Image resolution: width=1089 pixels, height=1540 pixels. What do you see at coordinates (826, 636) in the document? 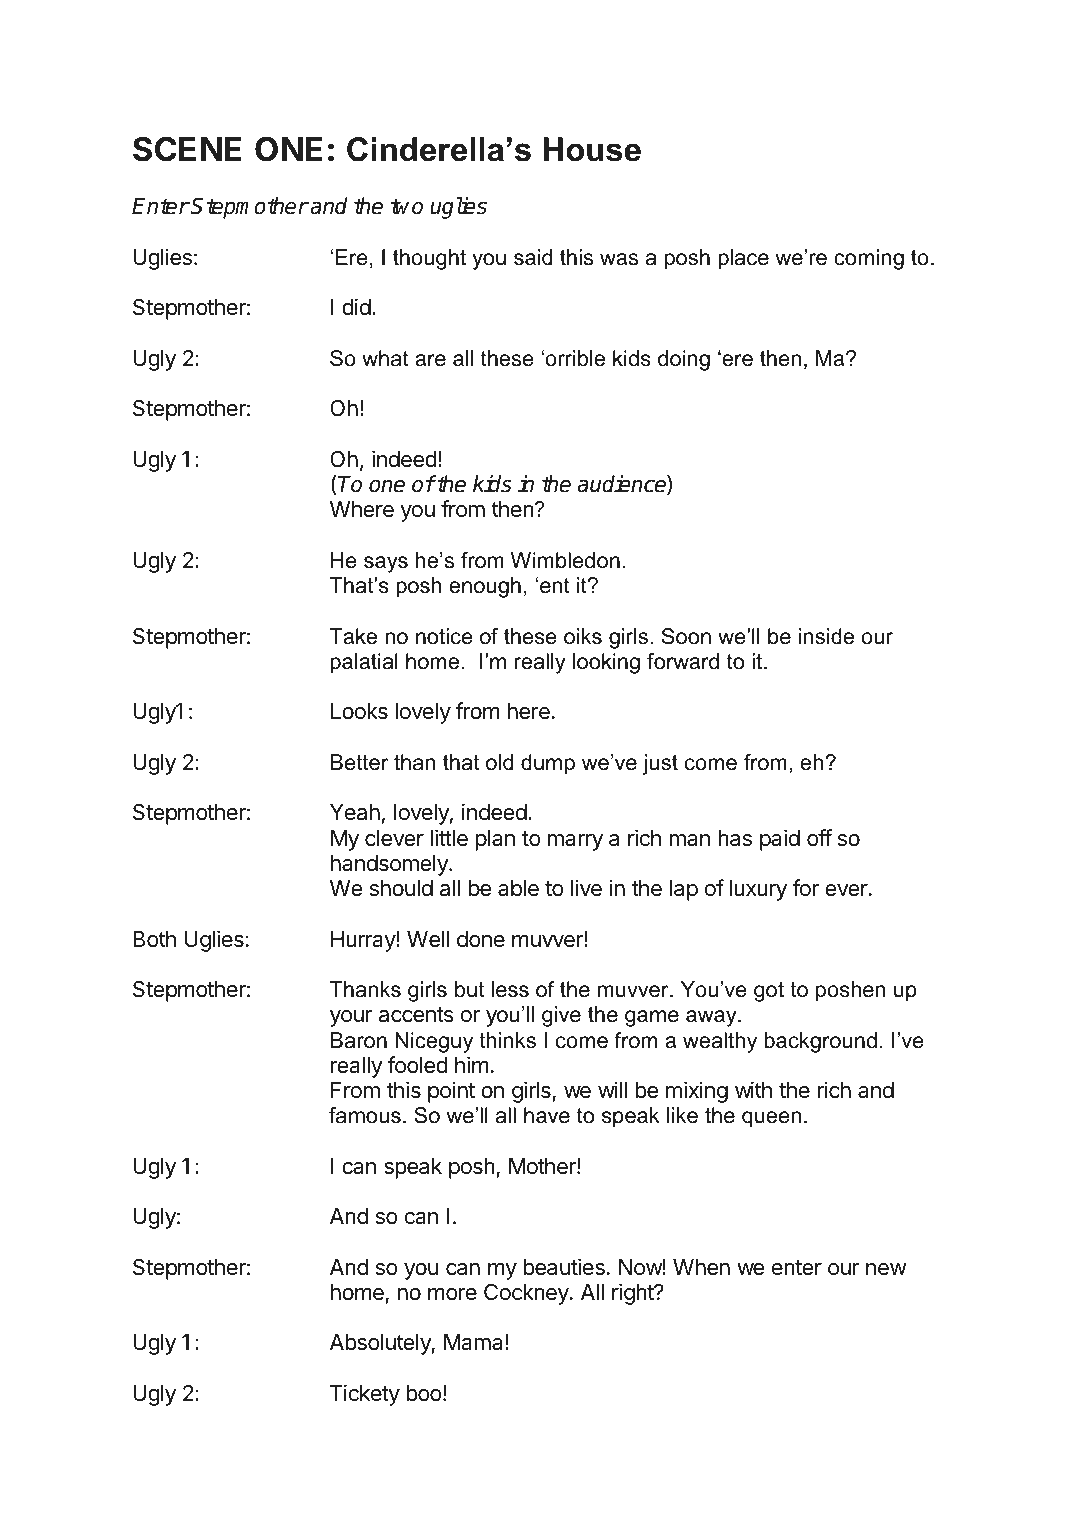
I see `inside` at bounding box center [826, 636].
